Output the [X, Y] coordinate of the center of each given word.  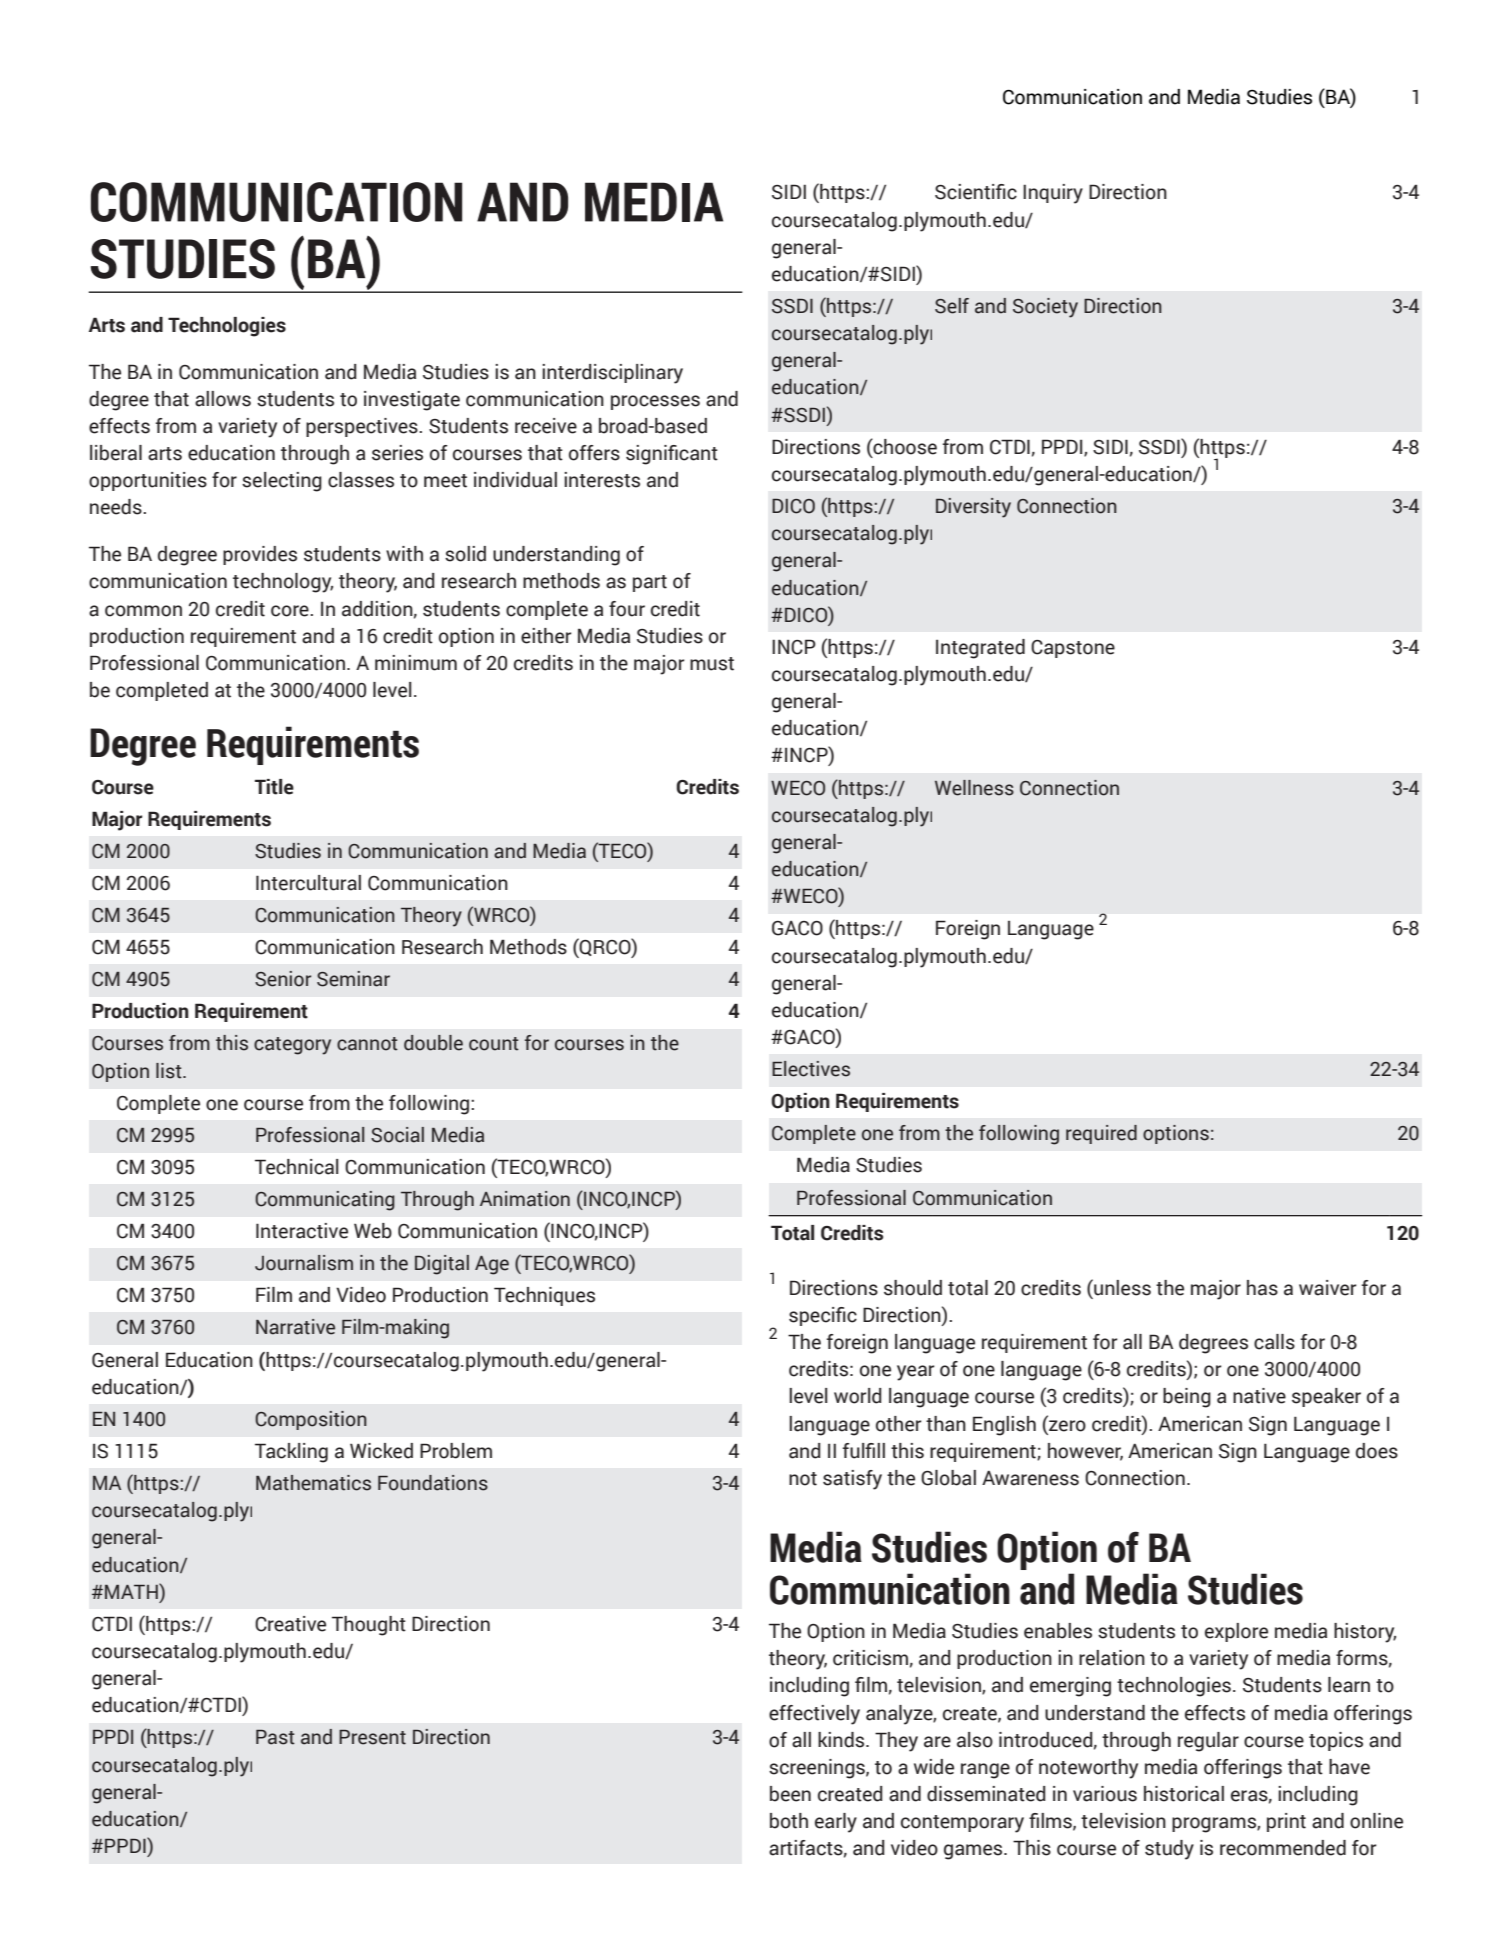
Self [952, 306]
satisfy [852, 1480]
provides [260, 555]
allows [223, 399]
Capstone [1073, 649]
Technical [297, 1167]
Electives [811, 1069]
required [1101, 1134]
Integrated [980, 649]
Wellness [974, 788]
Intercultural [308, 883]
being [1187, 1398]
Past [275, 1737]
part [650, 583]
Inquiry [1053, 194]
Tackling [291, 1453]
